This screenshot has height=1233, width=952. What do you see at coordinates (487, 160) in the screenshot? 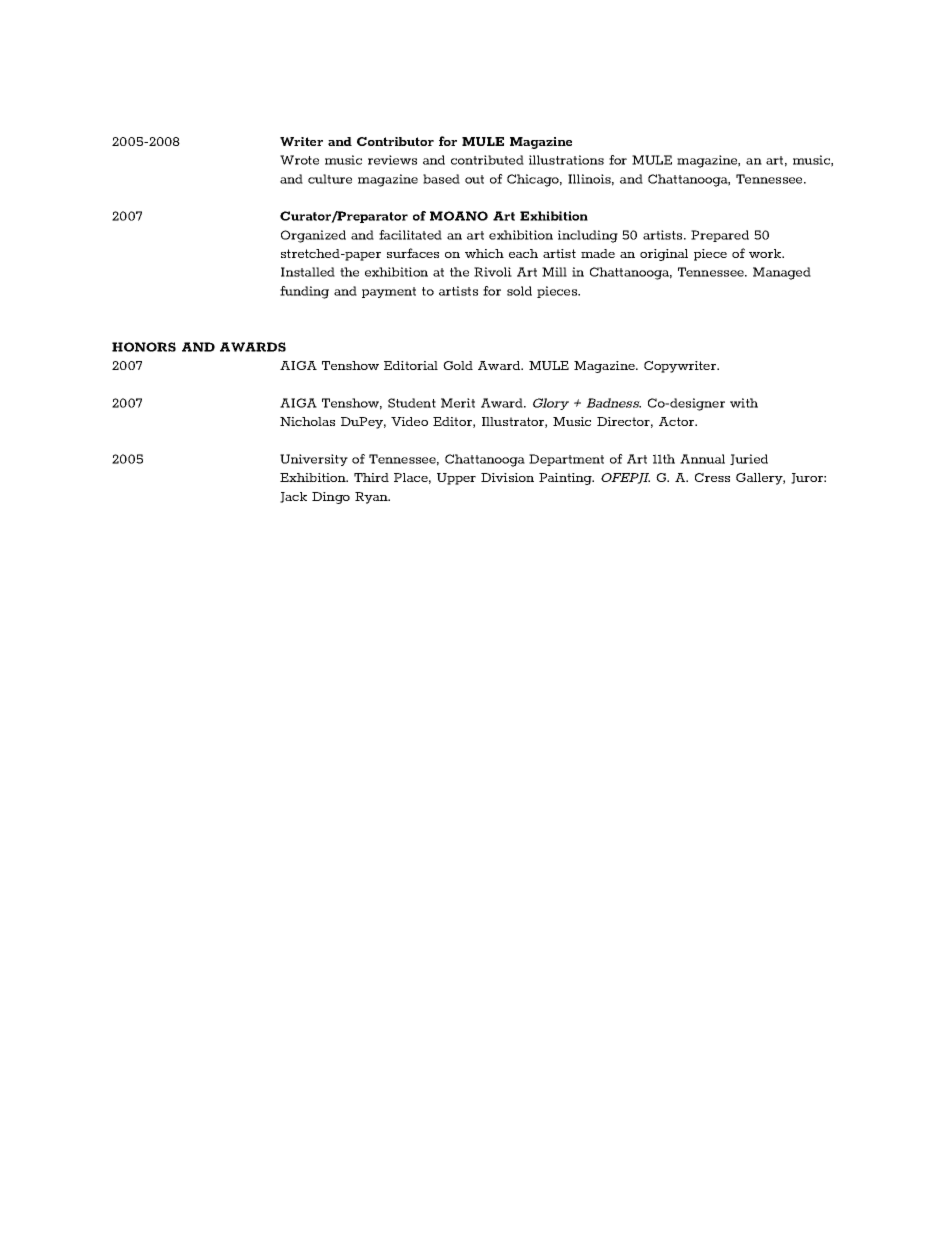
I see `contributed` at bounding box center [487, 160].
